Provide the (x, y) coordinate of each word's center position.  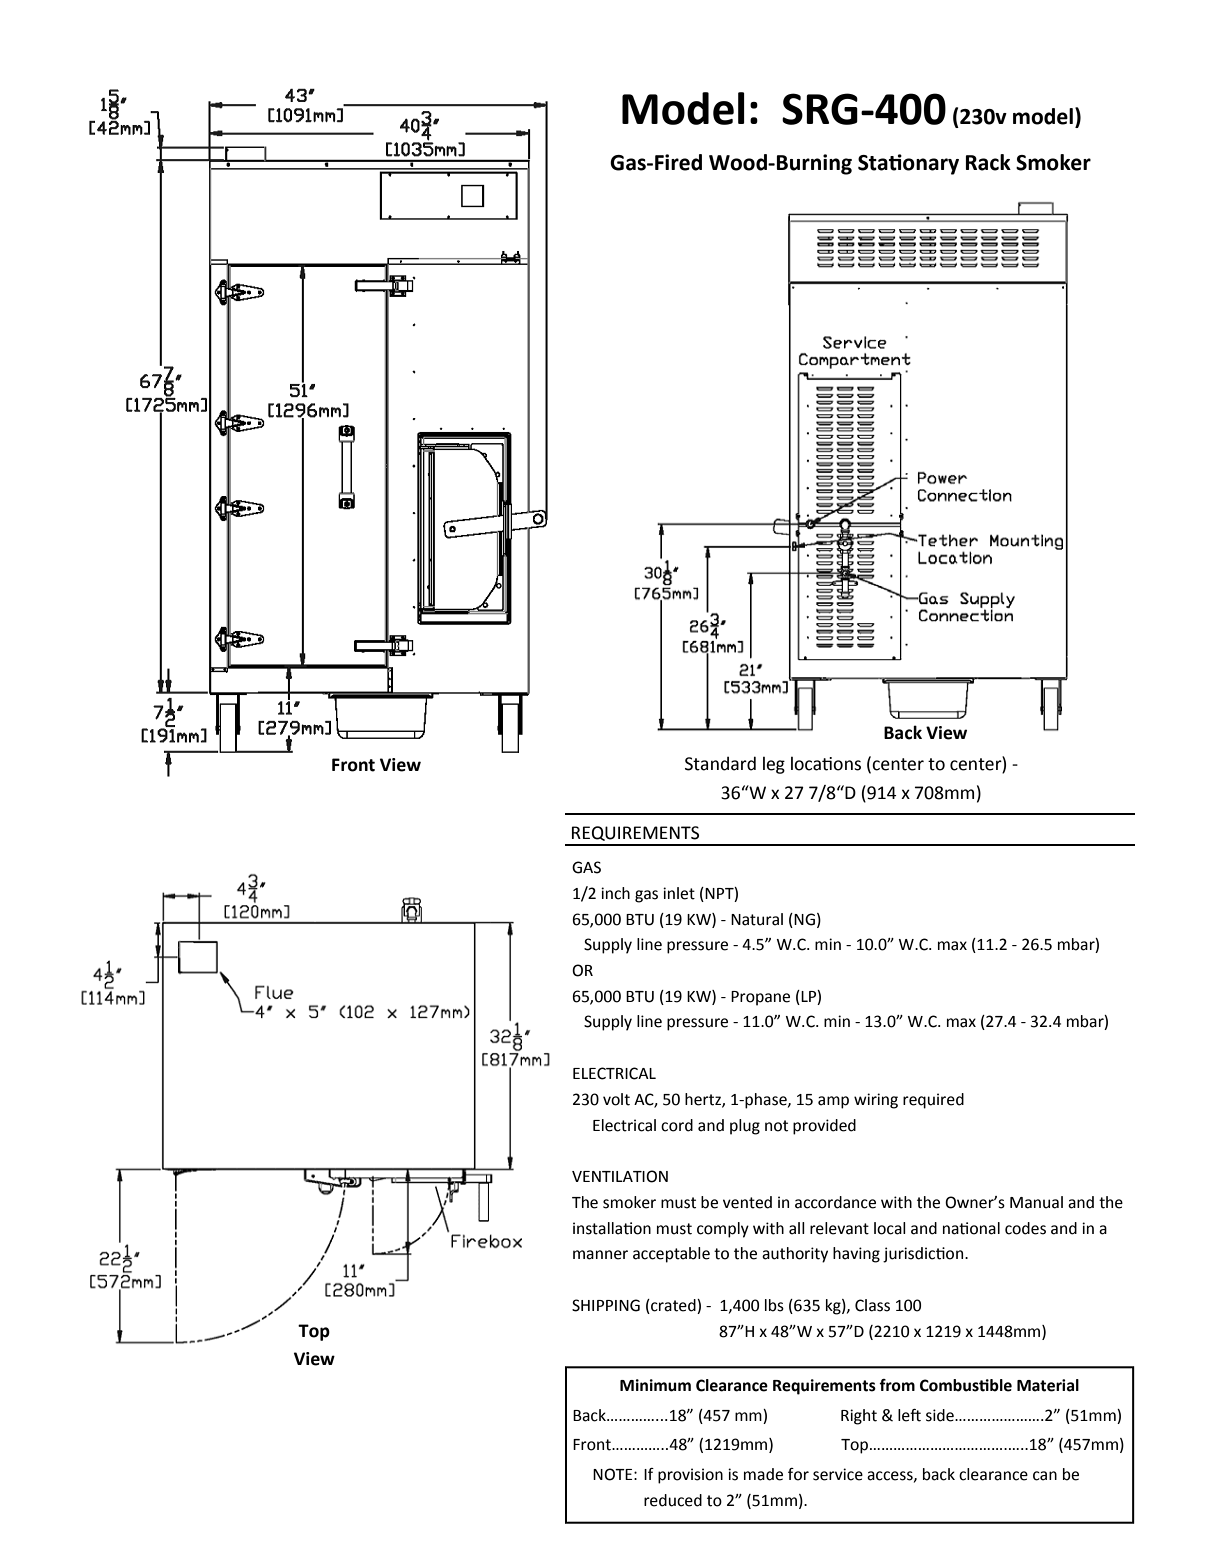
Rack (988, 162)
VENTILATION (620, 1176)
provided (824, 1127)
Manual (1036, 1202)
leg (774, 765)
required (933, 1101)
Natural (757, 919)
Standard (720, 763)
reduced (673, 1500)
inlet (679, 893)
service (838, 1474)
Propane (760, 998)
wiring (876, 1101)
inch (615, 893)
